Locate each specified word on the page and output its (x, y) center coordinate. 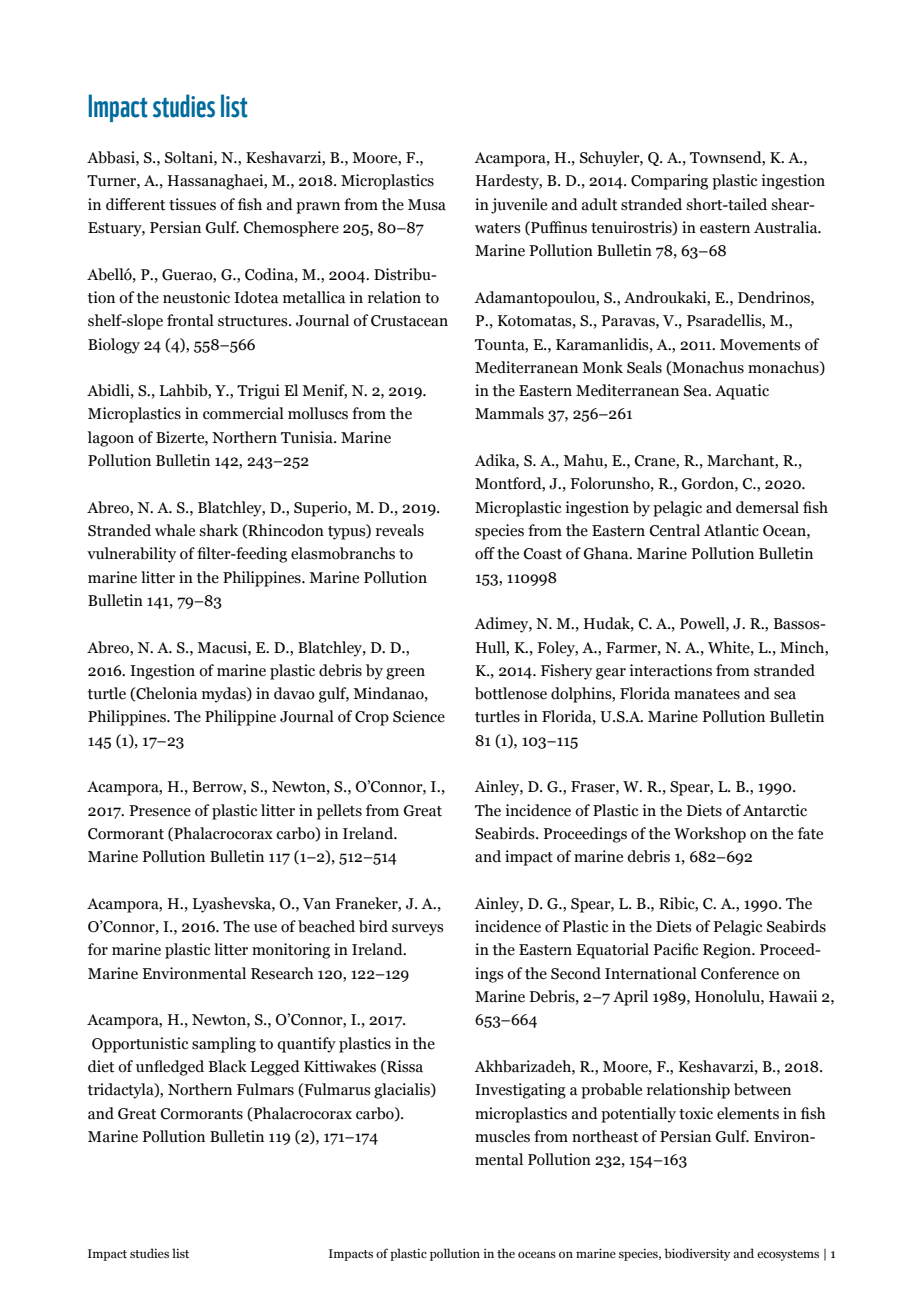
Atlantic (731, 530)
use (265, 928)
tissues (192, 204)
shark (218, 530)
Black (228, 1066)
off (485, 553)
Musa (427, 205)
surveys (418, 930)
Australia (787, 227)
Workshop (710, 835)
